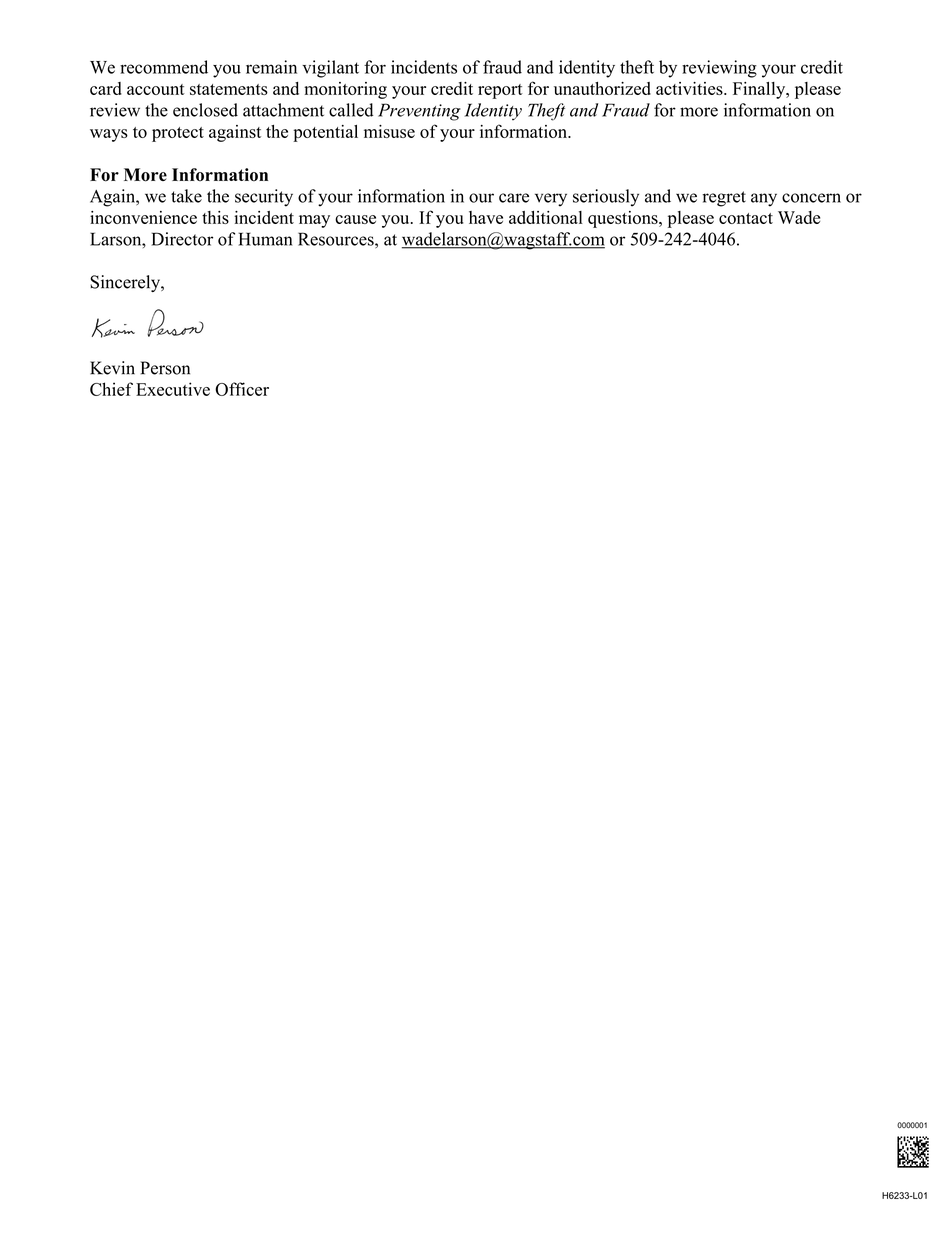 Image resolution: width=952 pixels, height=1233 pixels. What do you see at coordinates (389, 131) in the page?
I see `misuse` at bounding box center [389, 131].
